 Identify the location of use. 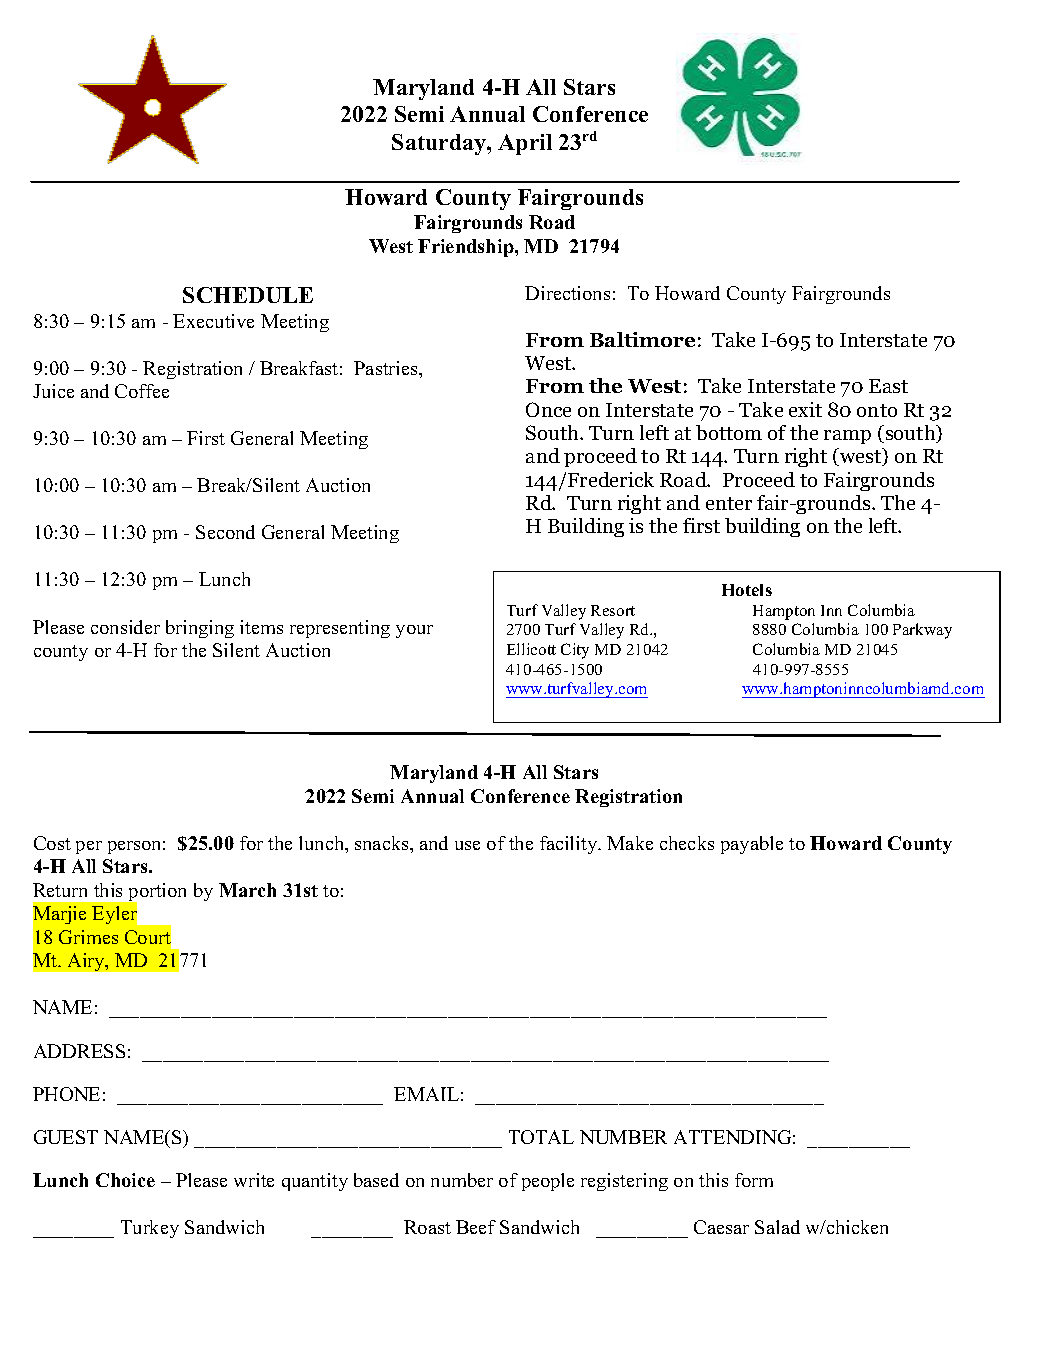
(467, 845).
